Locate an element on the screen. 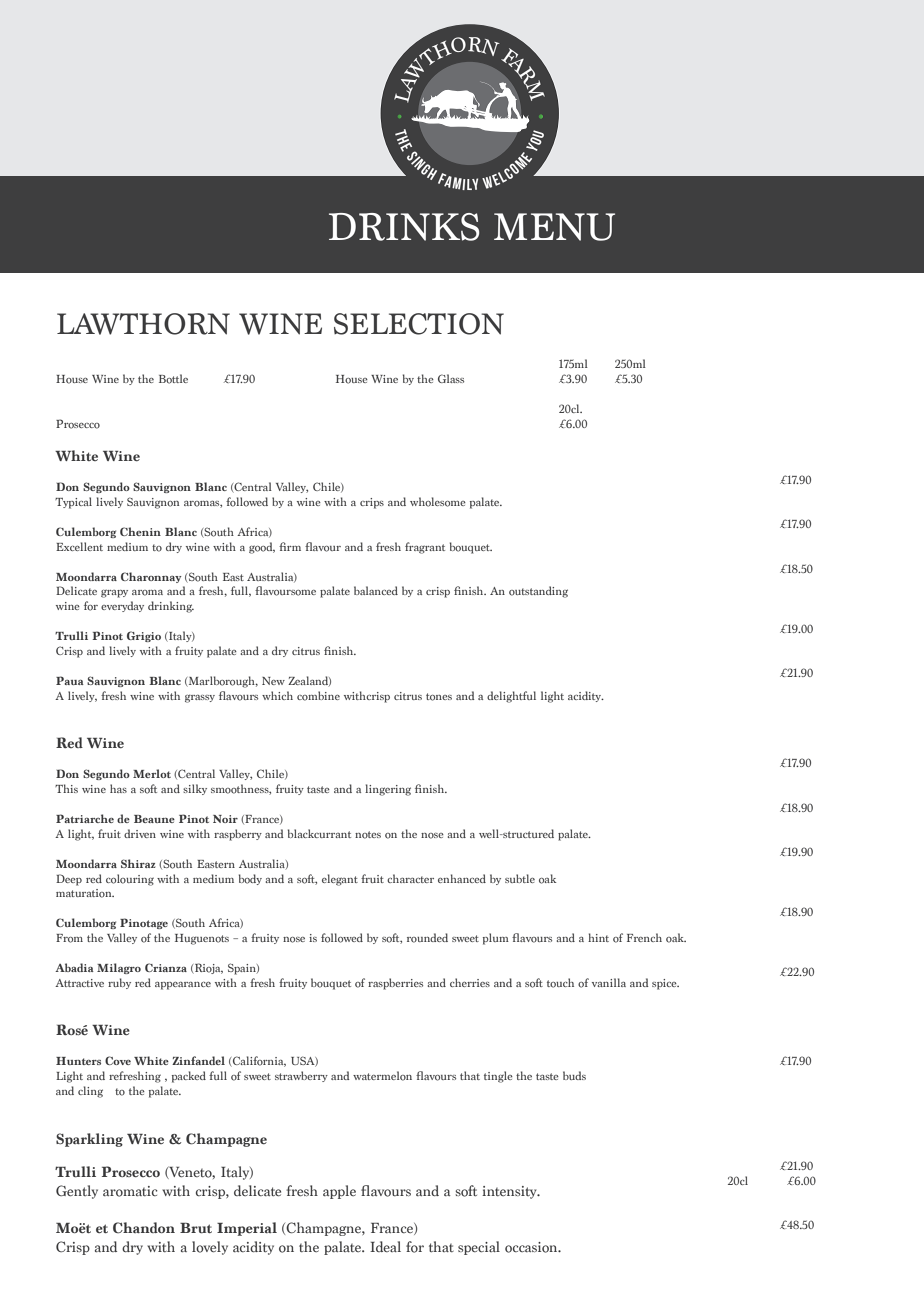 The height and width of the screenshot is (1308, 924). Typical is located at coordinates (73, 503).
